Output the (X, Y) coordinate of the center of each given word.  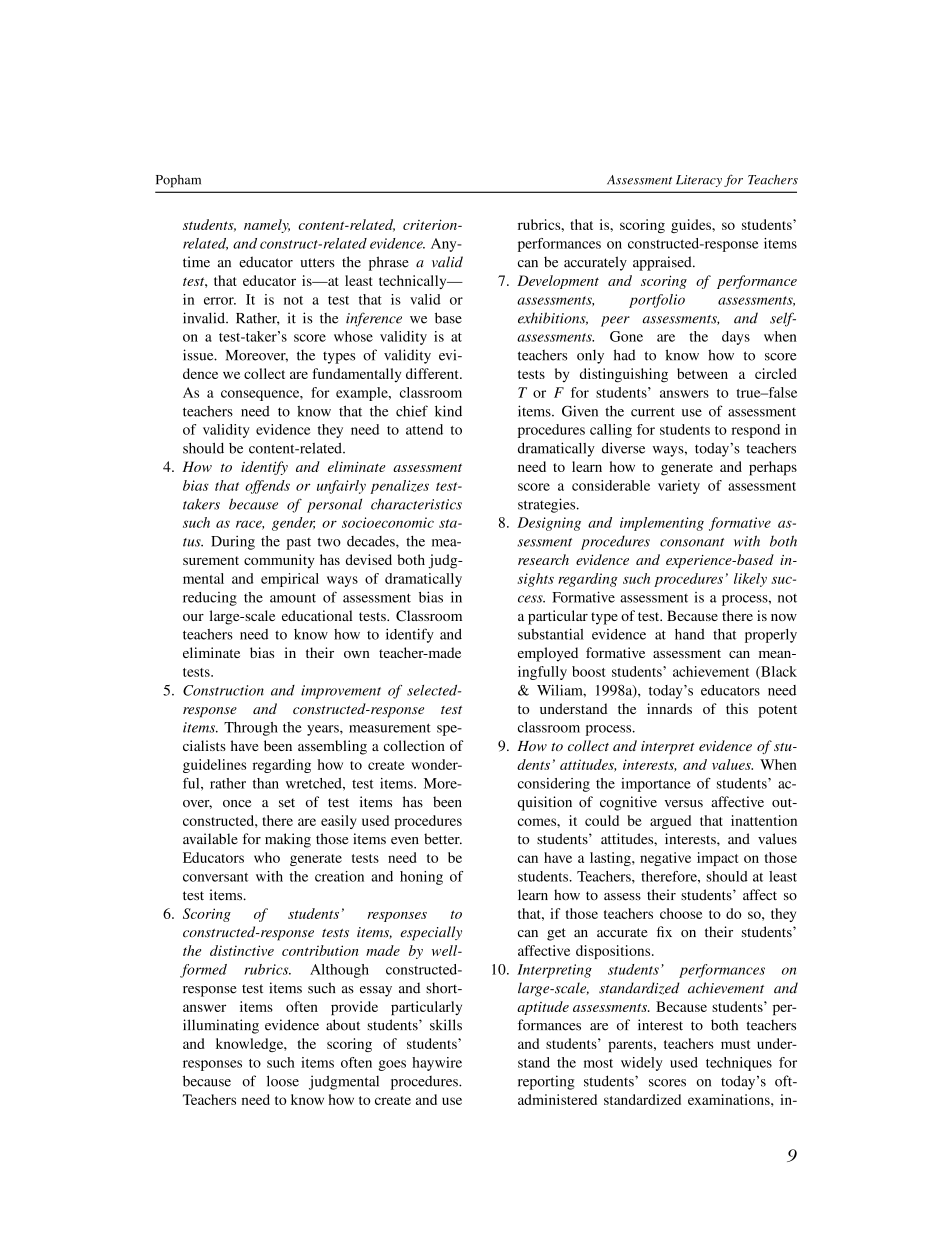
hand (690, 634)
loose (283, 1081)
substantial (551, 634)
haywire (437, 1064)
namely (267, 226)
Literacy (699, 181)
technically (414, 282)
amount (293, 598)
